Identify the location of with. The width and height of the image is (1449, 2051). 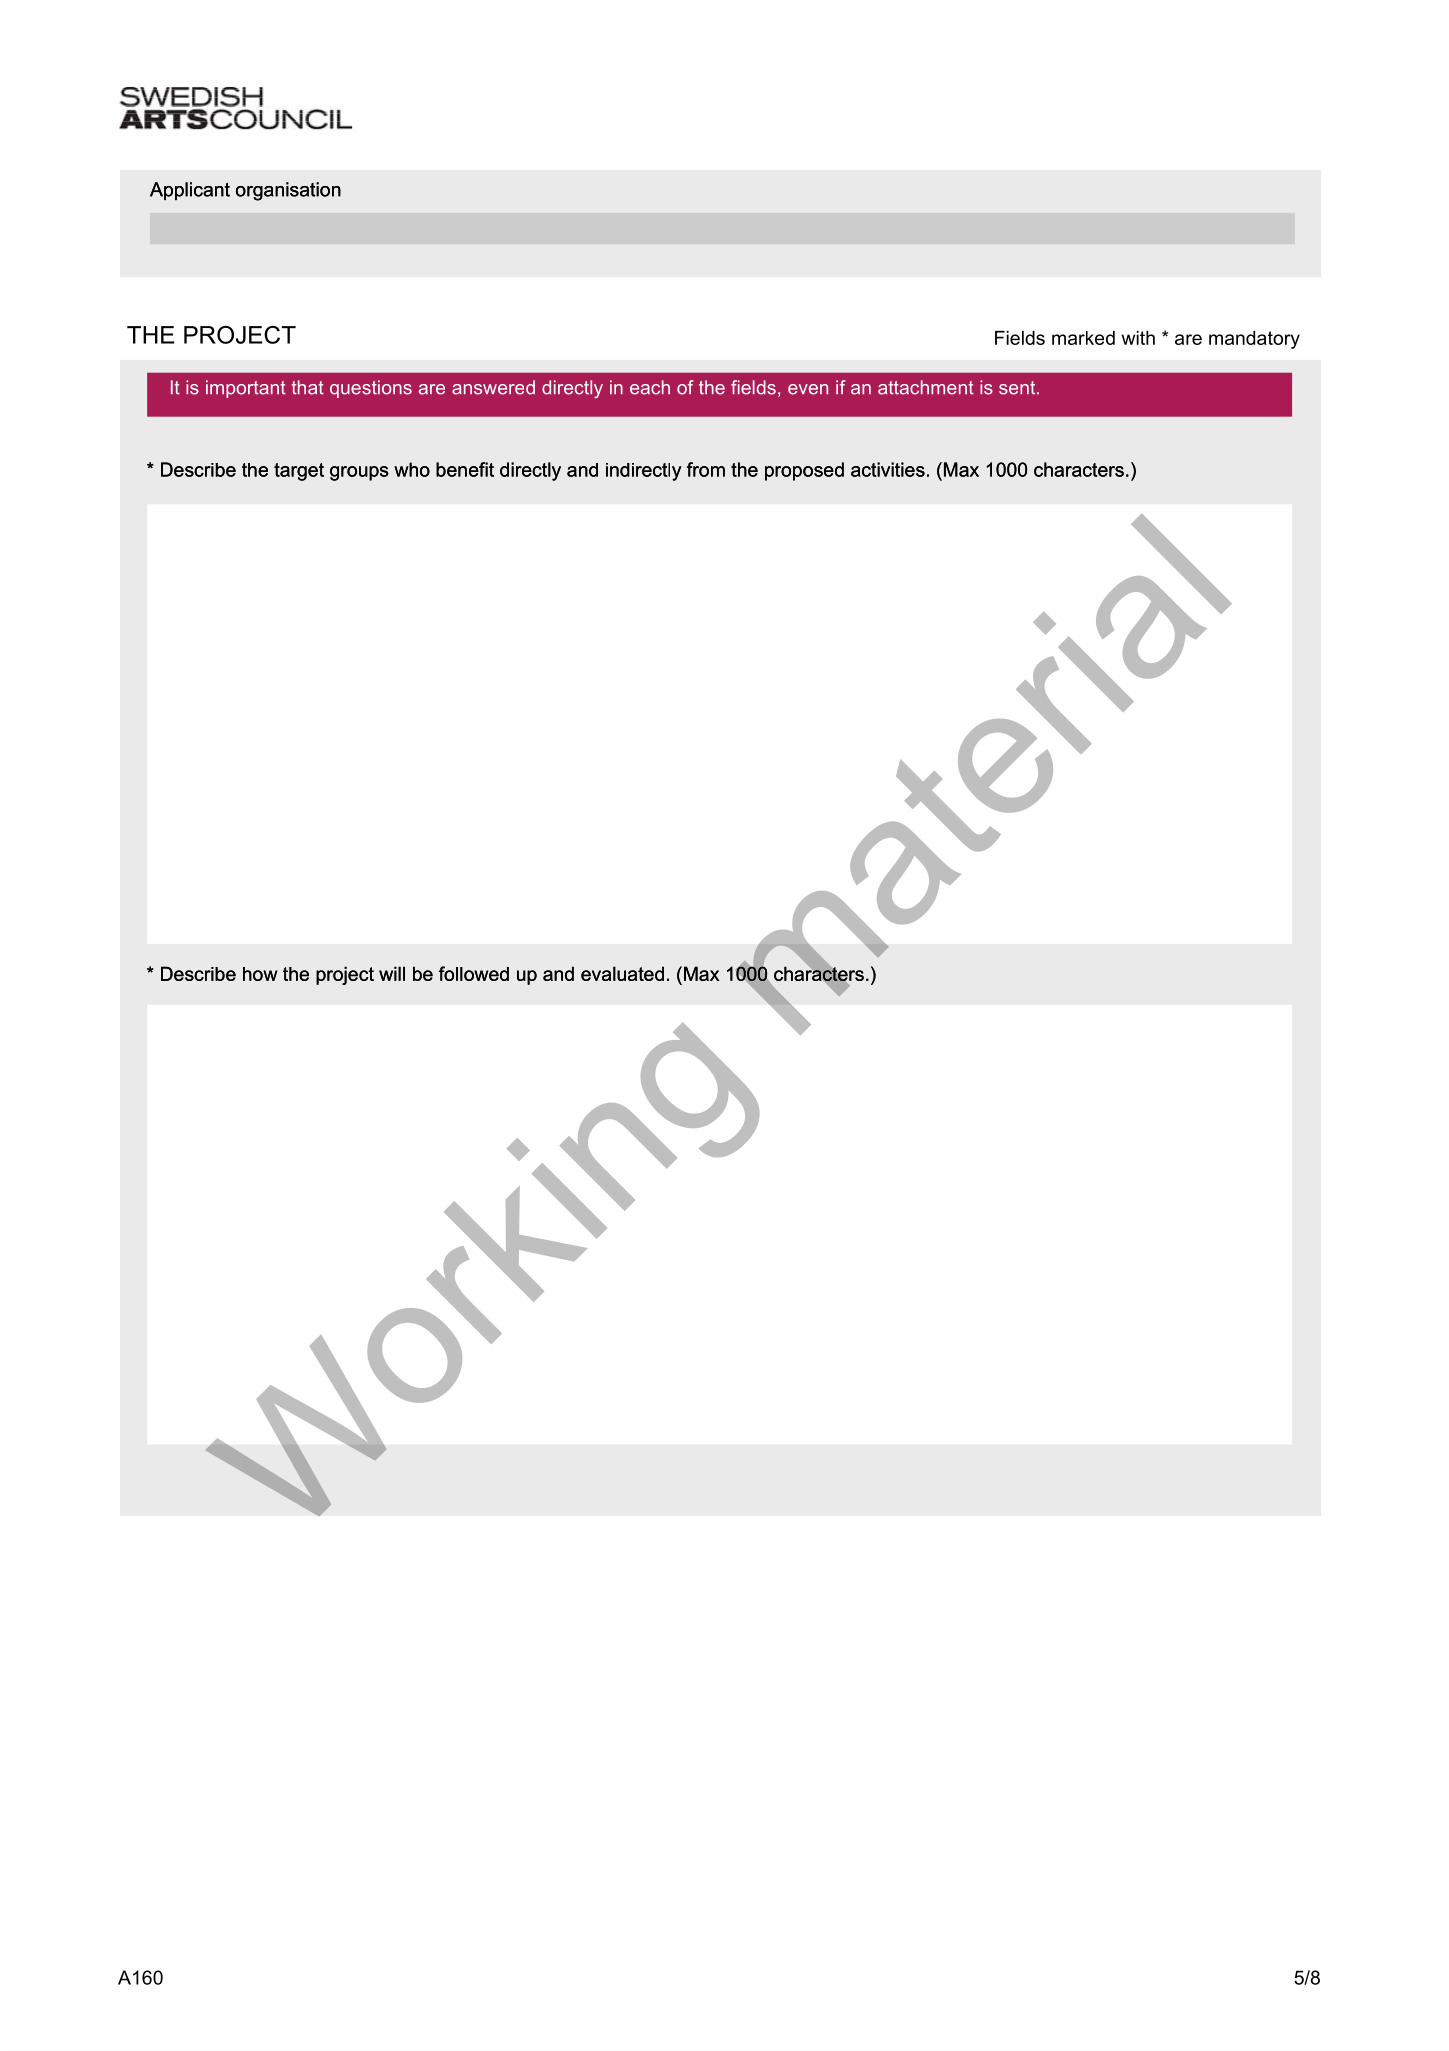
(1138, 338).
